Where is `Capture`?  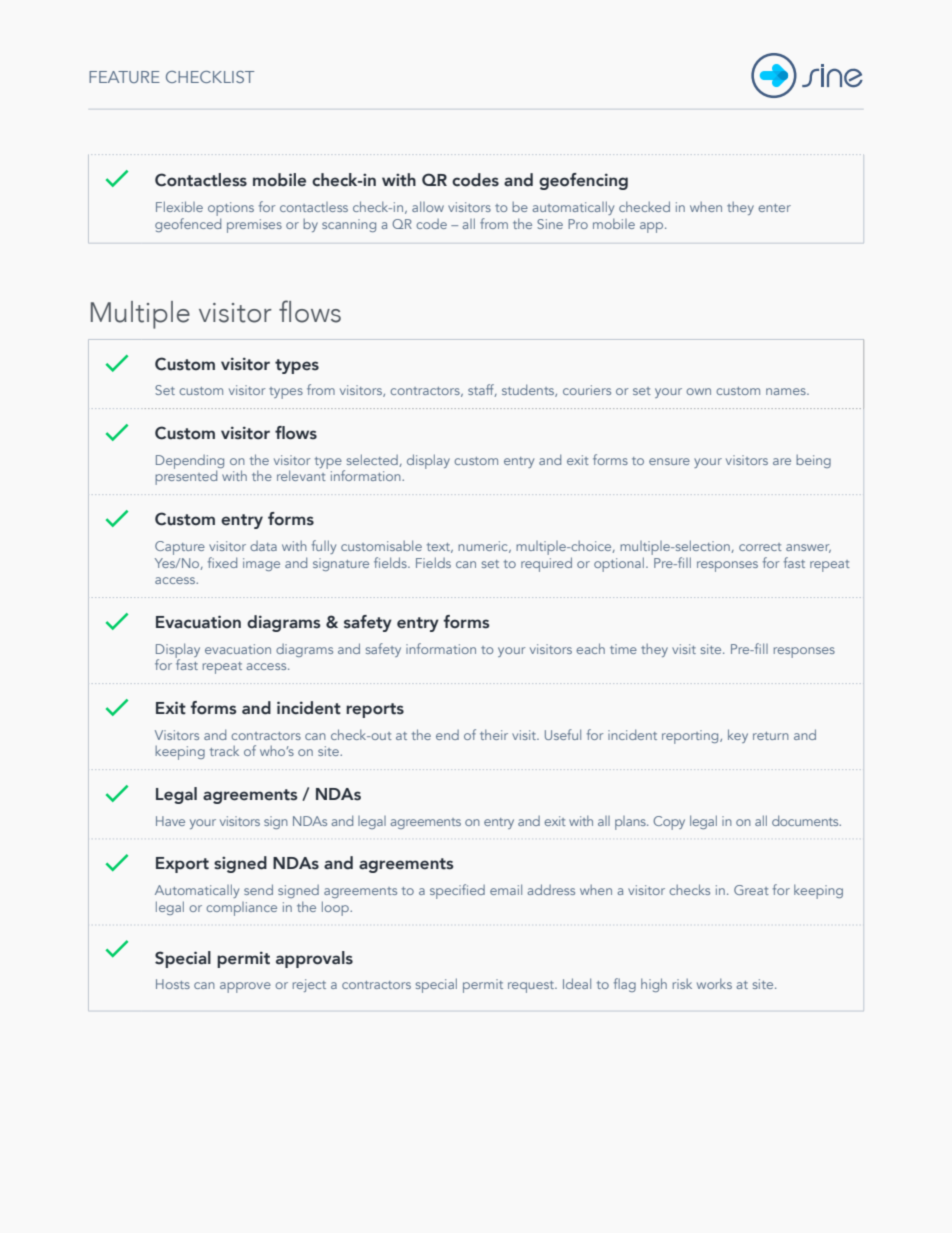 Capture is located at coordinates (180, 548).
